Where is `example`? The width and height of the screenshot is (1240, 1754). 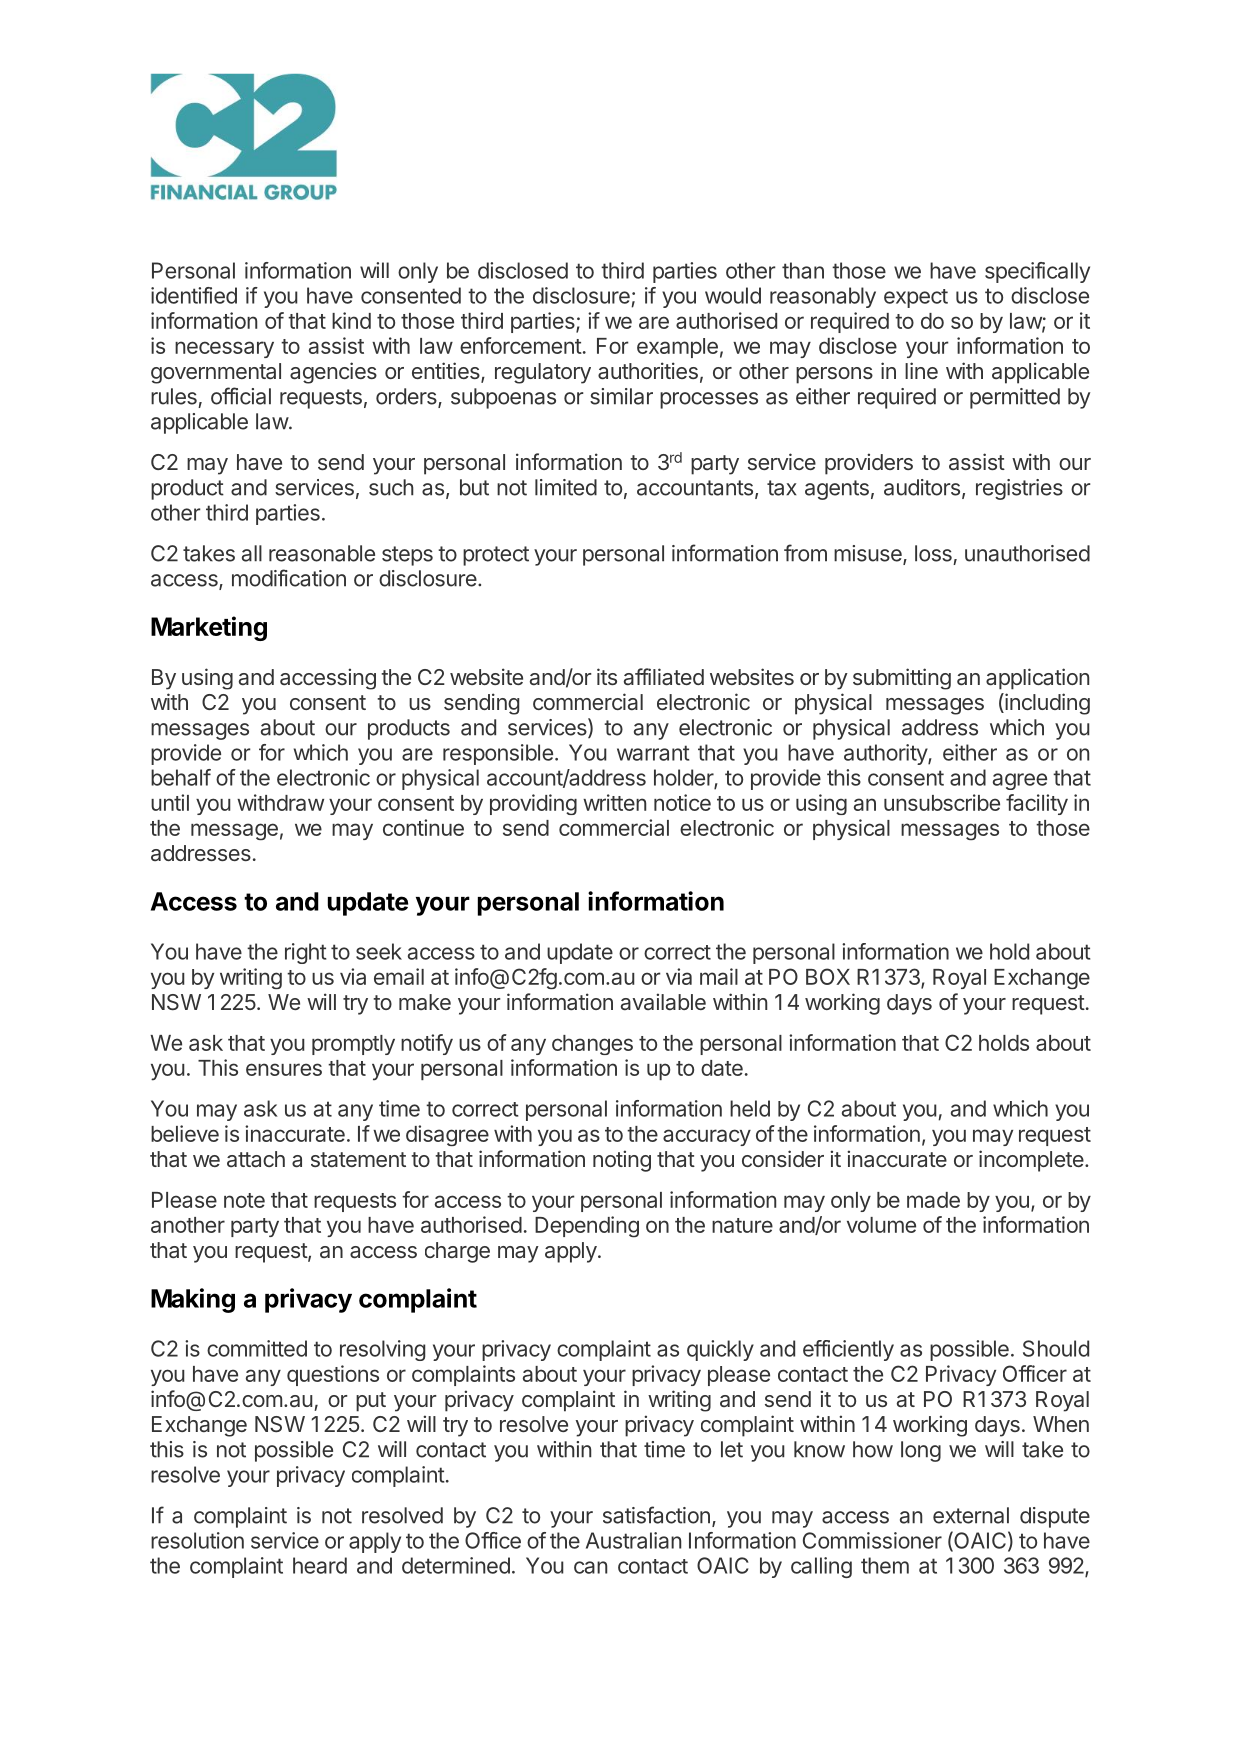
example is located at coordinates (677, 348).
